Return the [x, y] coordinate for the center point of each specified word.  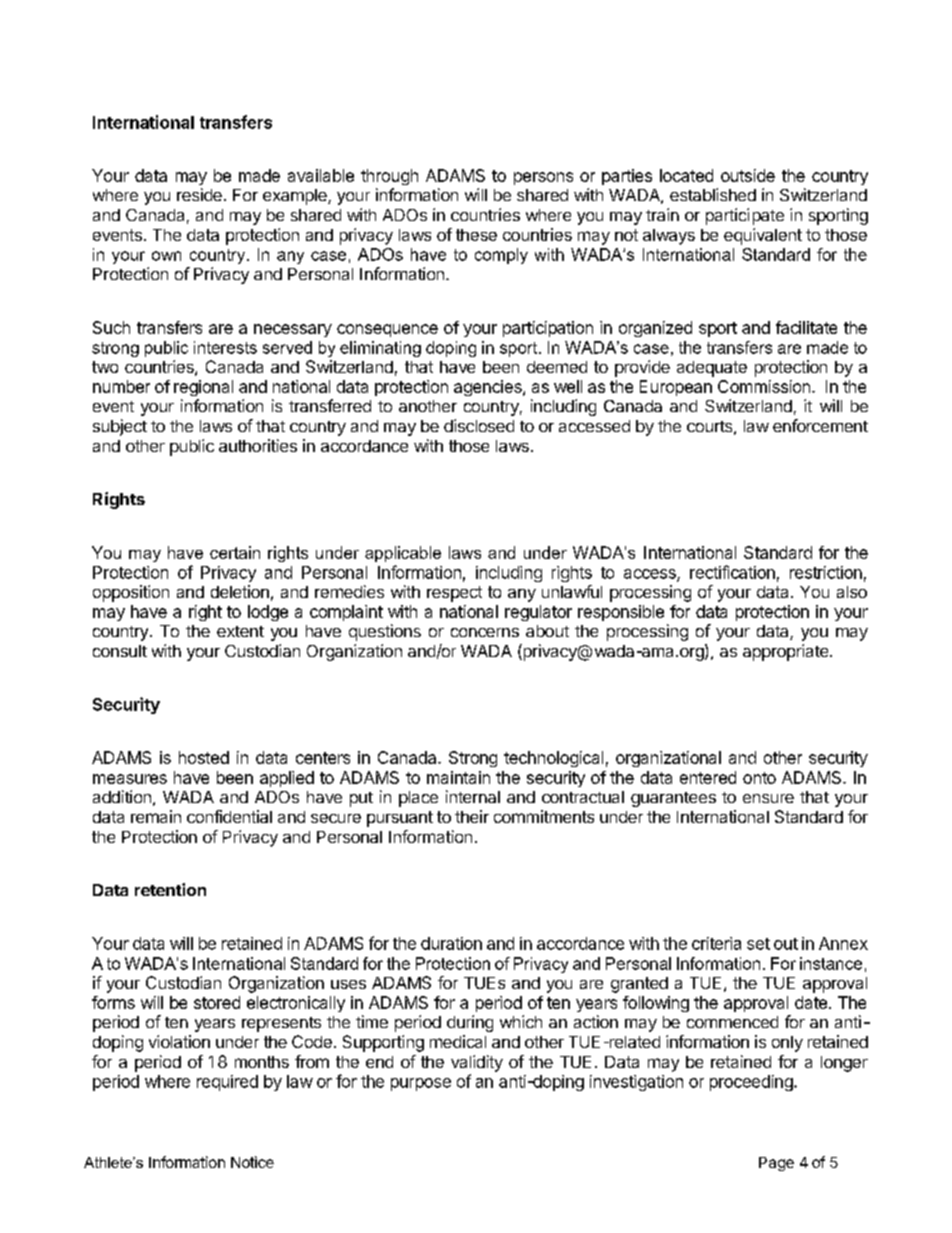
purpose [421, 1084]
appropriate [785, 652]
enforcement [820, 425]
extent [240, 631]
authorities [258, 445]
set [758, 944]
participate [745, 216]
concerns [485, 632]
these [476, 235]
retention [170, 889]
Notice [252, 1162]
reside [199, 194]
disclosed [479, 425]
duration [451, 943]
